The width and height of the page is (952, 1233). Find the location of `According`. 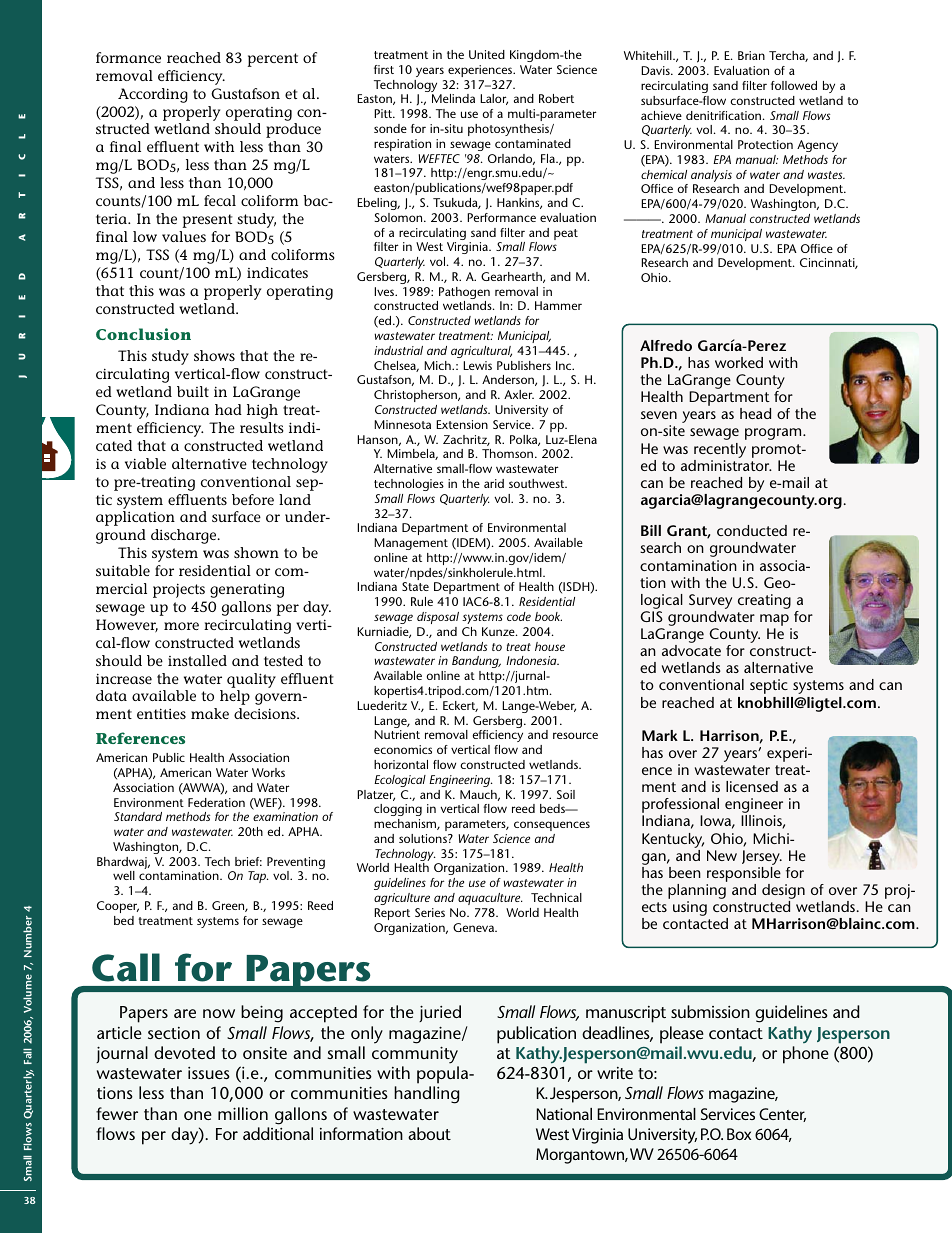

According is located at coordinates (153, 95).
